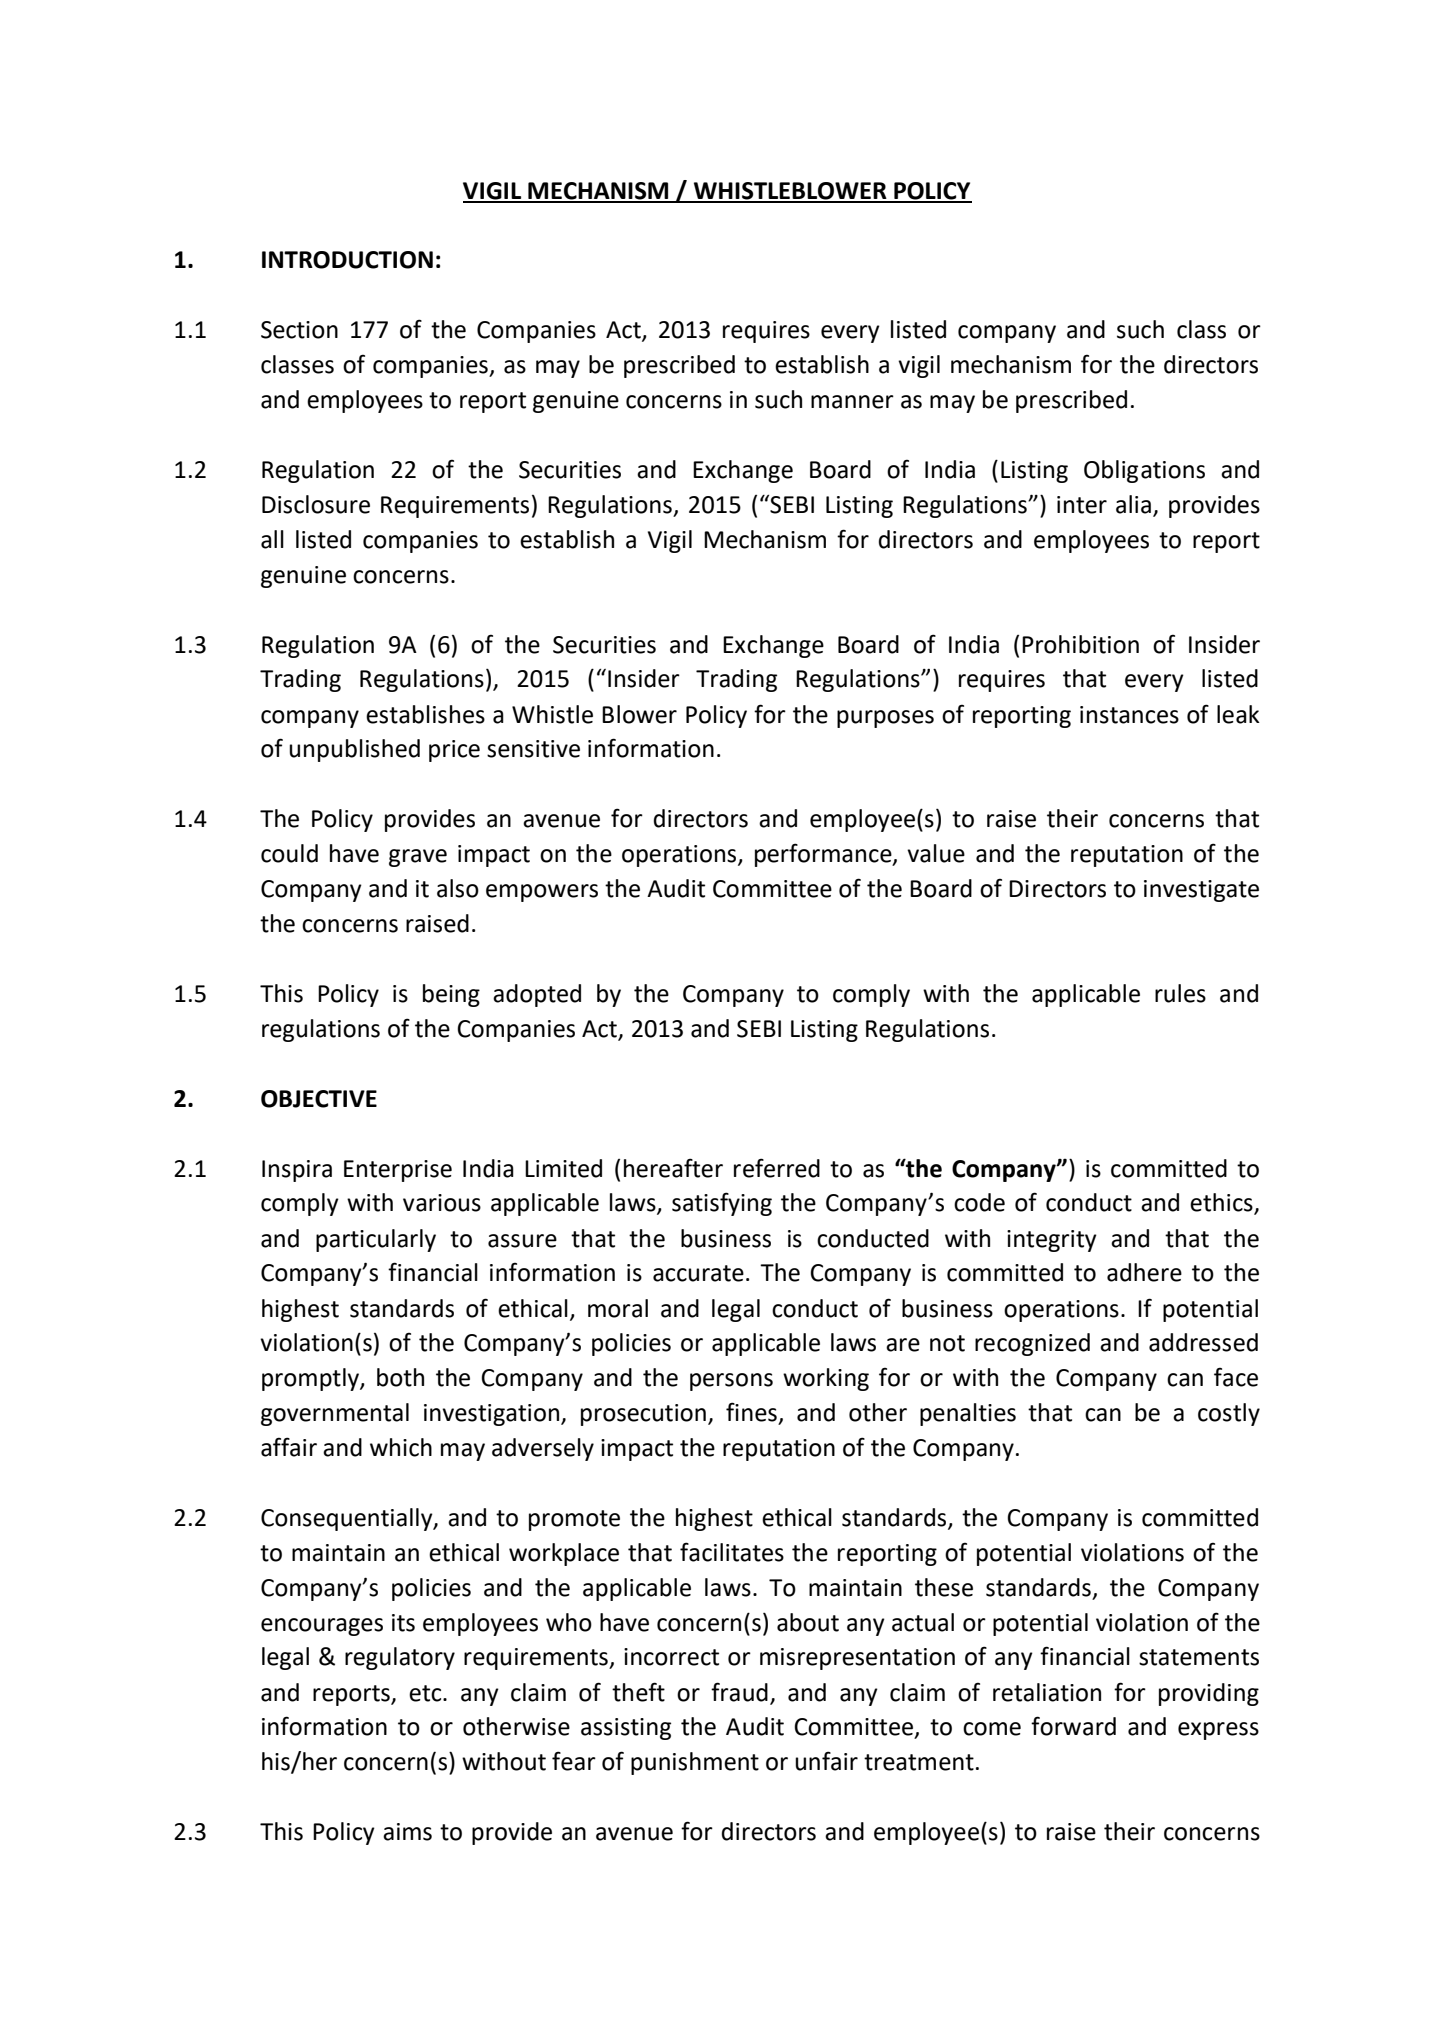  What do you see at coordinates (852, 402) in the page?
I see `manner` at bounding box center [852, 402].
